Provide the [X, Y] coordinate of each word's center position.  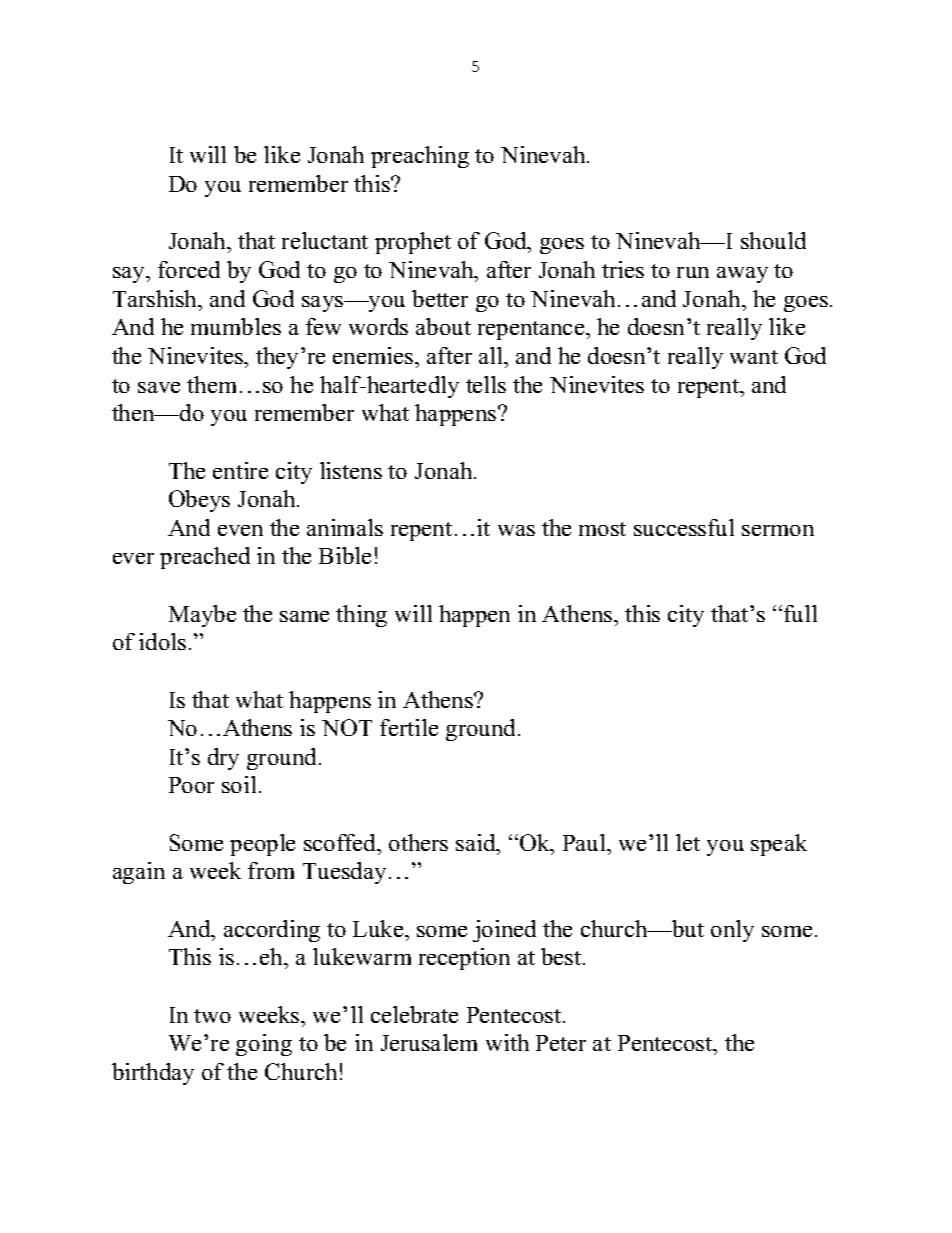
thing [361, 616]
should [773, 240]
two [212, 1016]
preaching [420, 157]
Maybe [202, 616]
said [477, 842]
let [688, 842]
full [800, 613]
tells [486, 384]
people [262, 845]
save [159, 387]
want [754, 357]
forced [189, 269]
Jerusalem [429, 1042]
